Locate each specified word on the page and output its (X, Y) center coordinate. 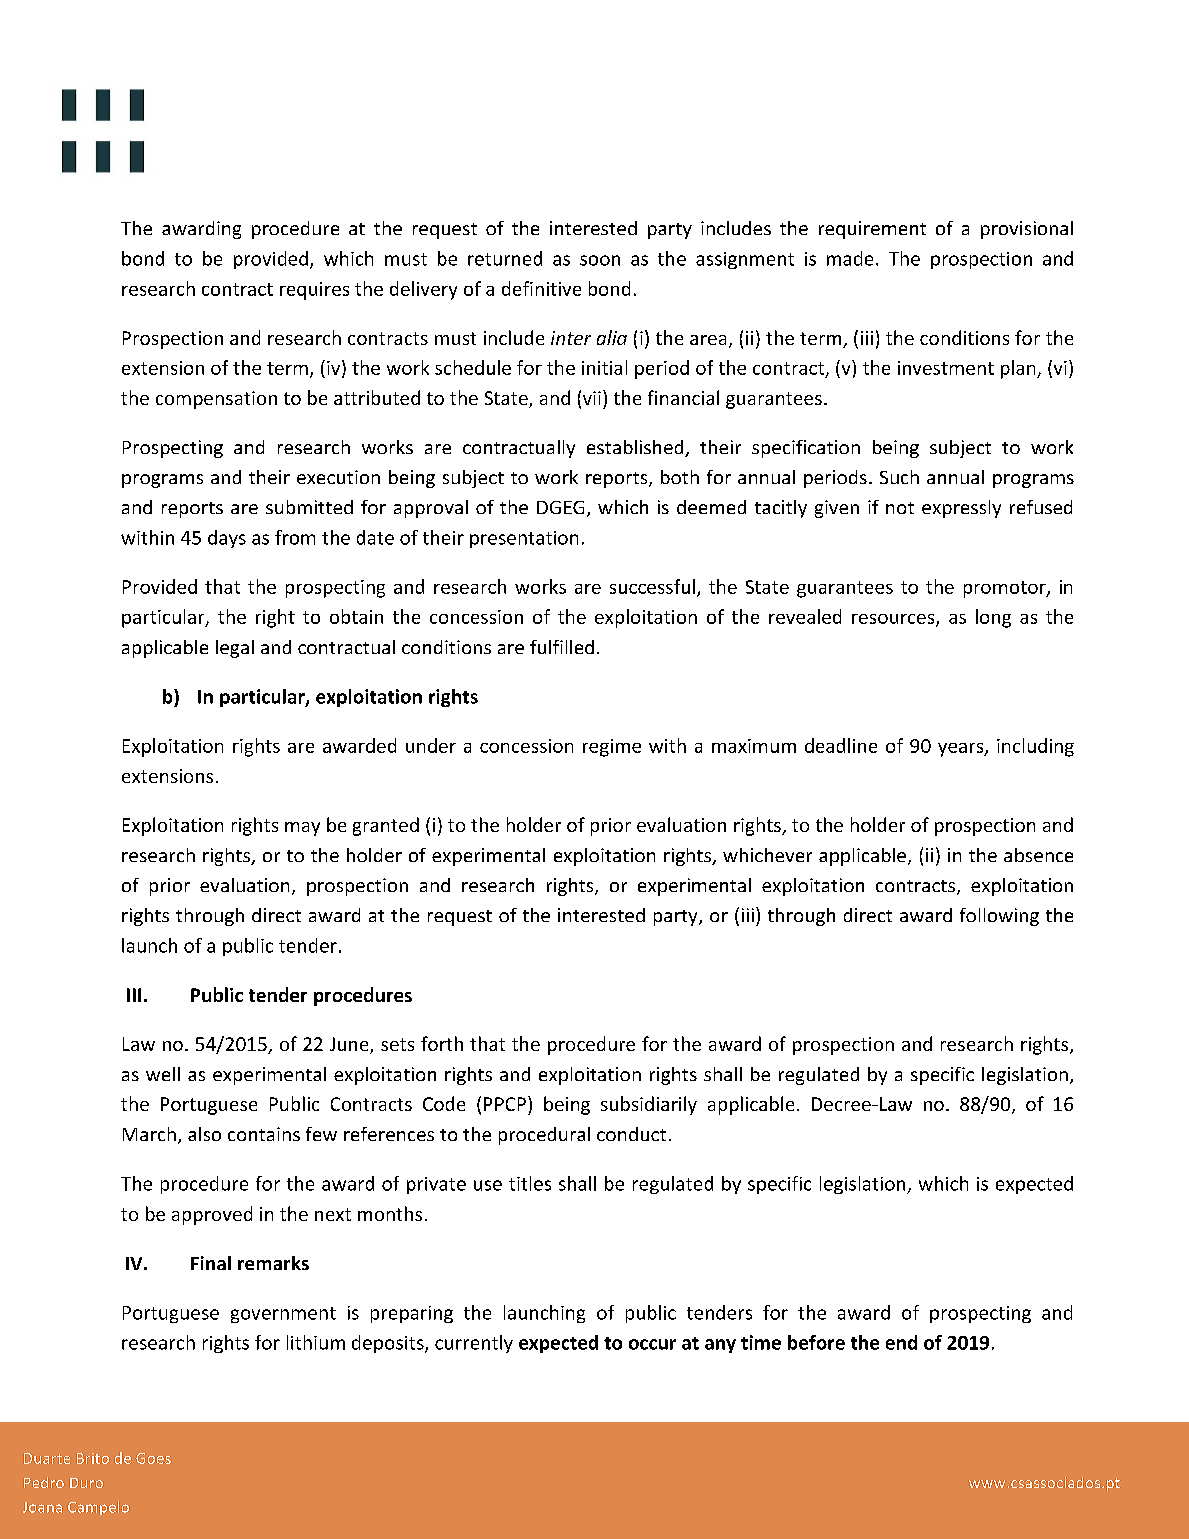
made (850, 258)
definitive (541, 288)
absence (1038, 855)
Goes (153, 1458)
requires (314, 291)
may (302, 829)
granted (386, 826)
